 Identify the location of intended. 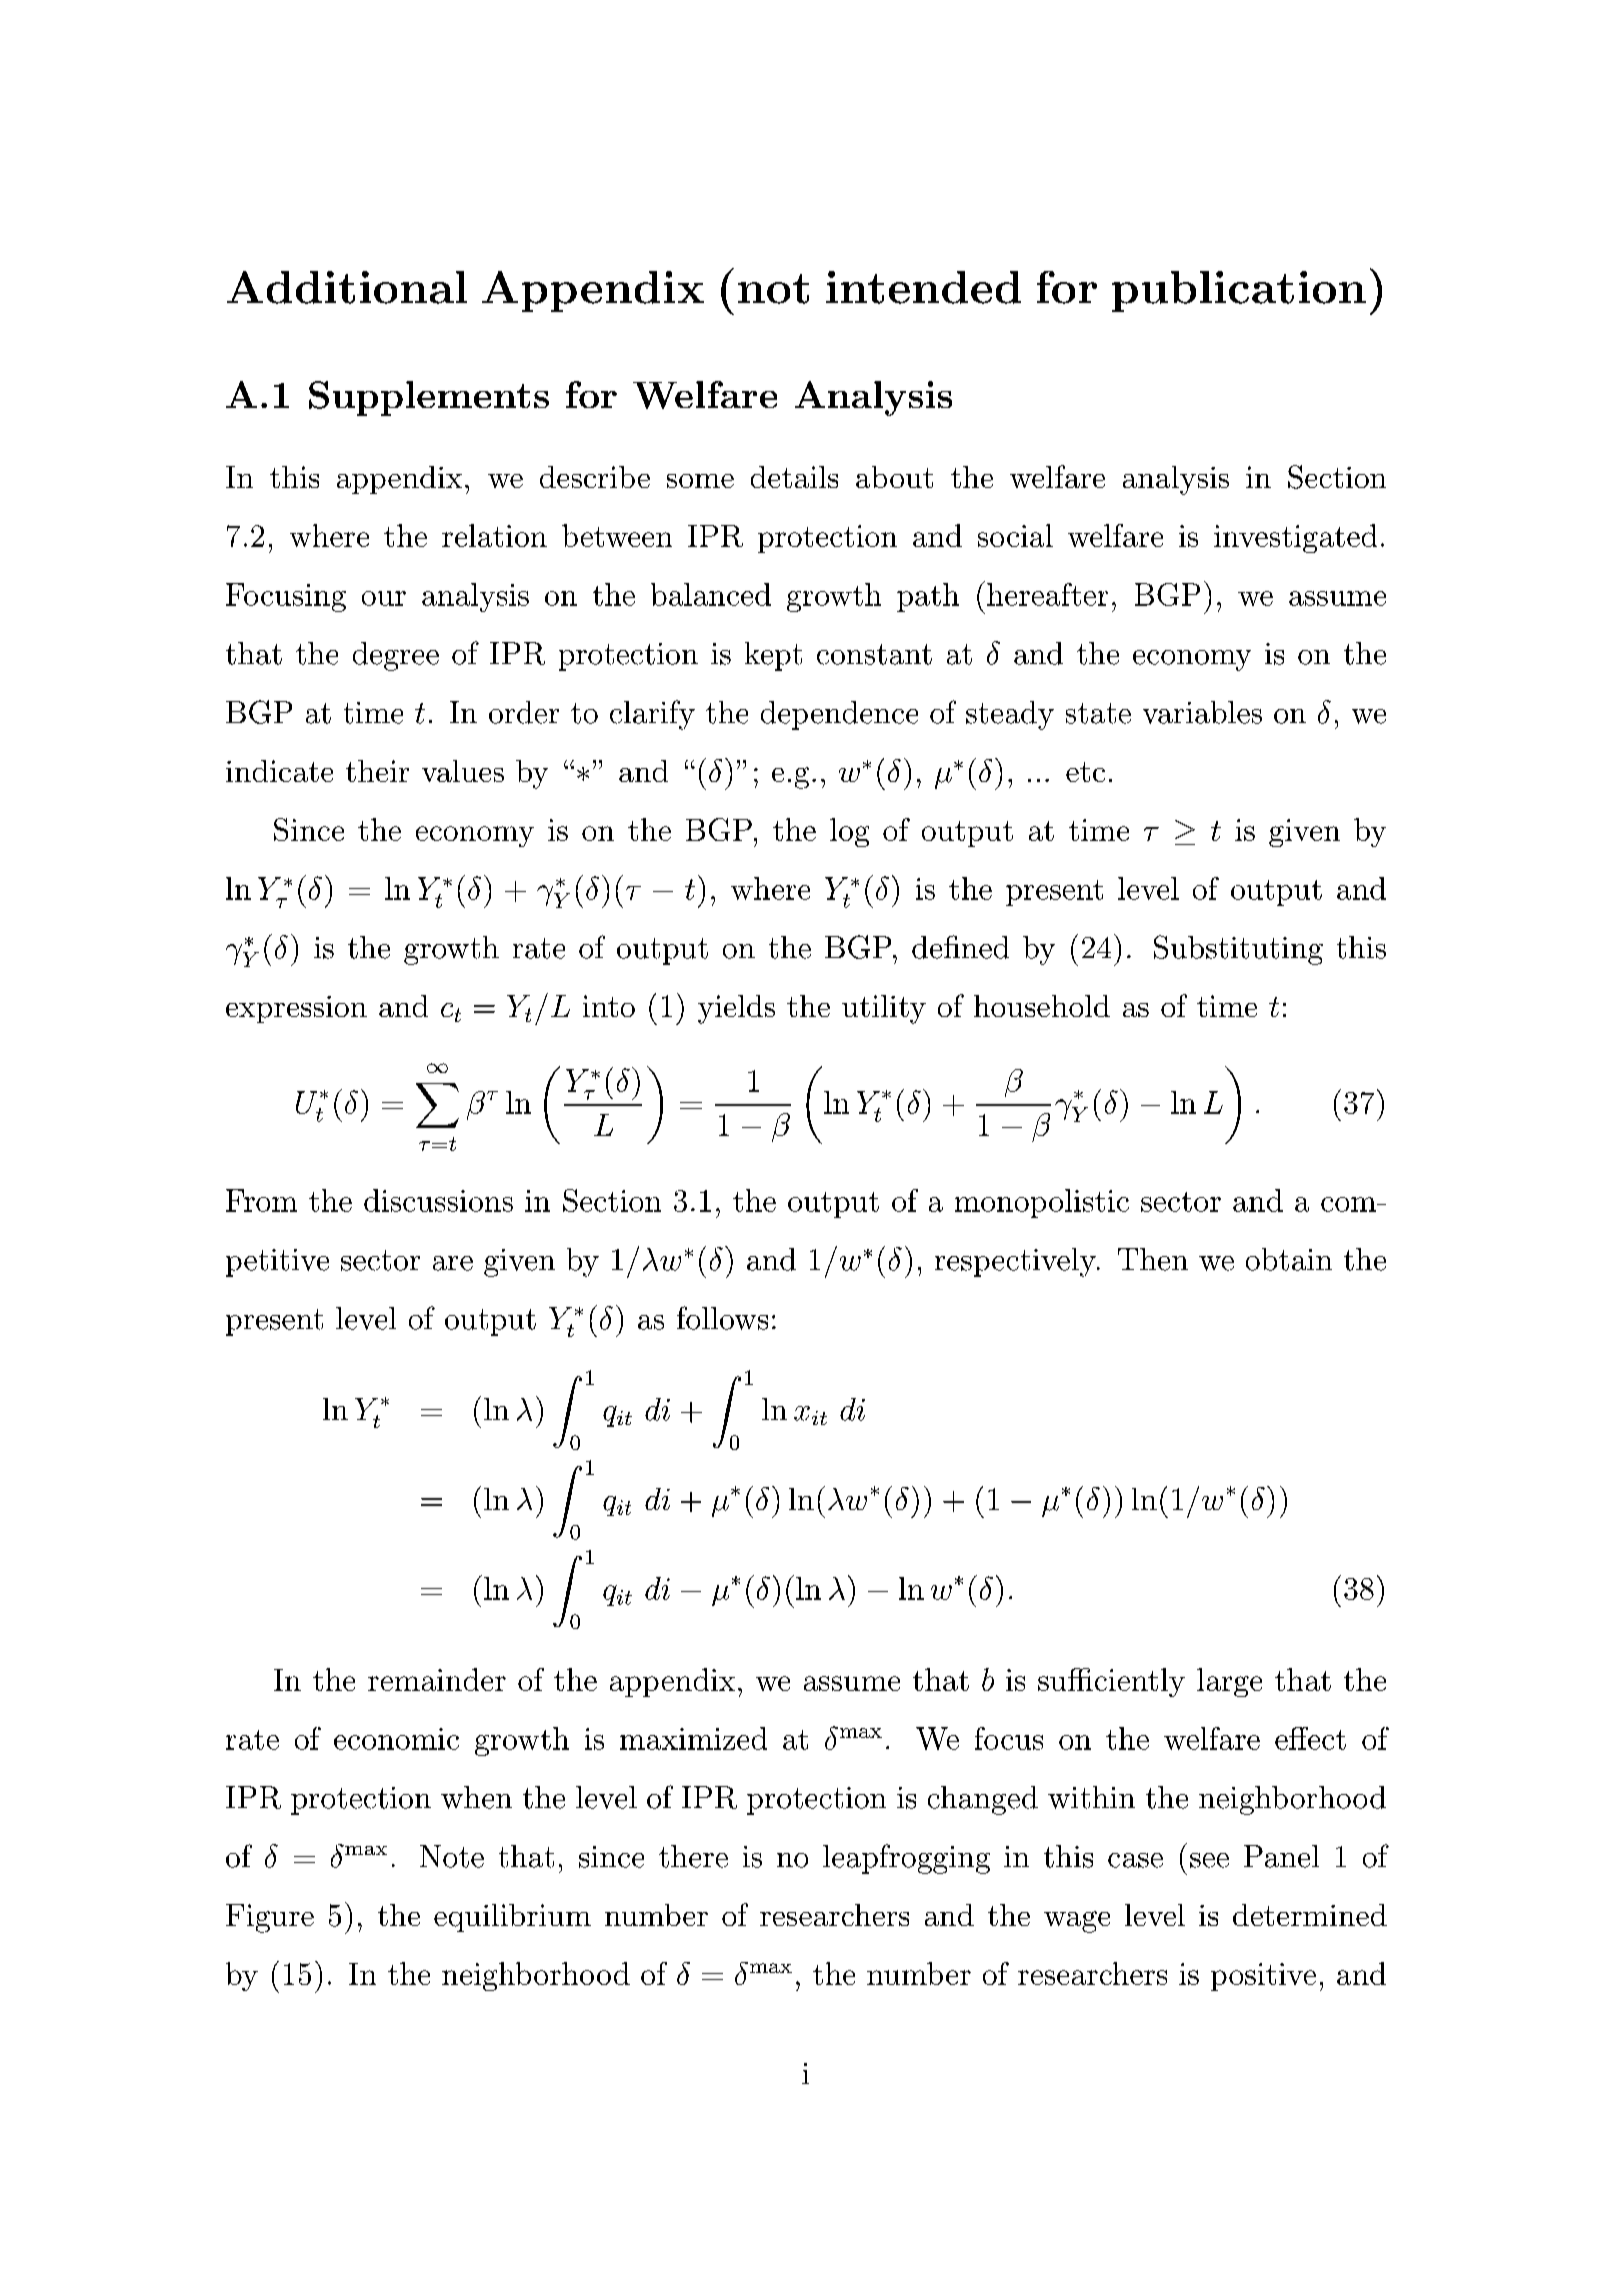
(923, 287).
